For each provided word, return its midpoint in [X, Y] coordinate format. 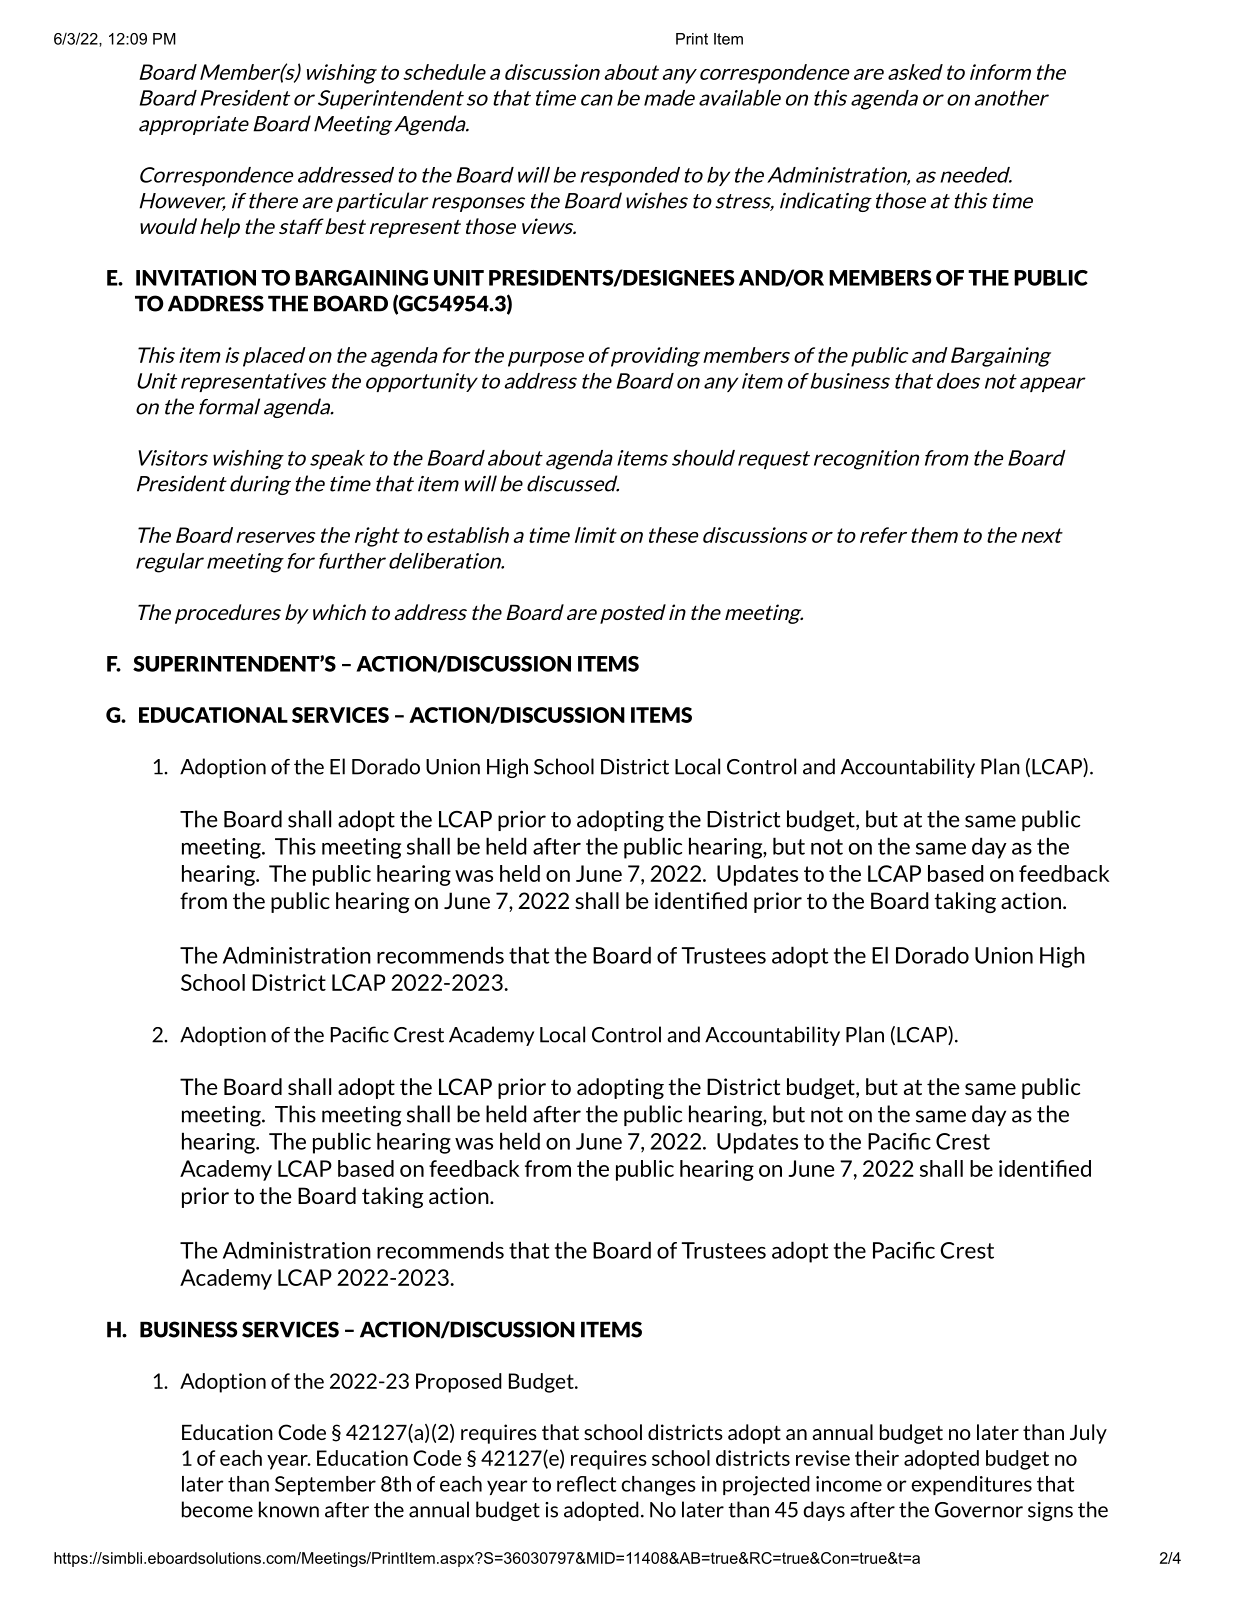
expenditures [972, 1485]
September [325, 1485]
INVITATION [196, 278]
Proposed [459, 1383]
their [877, 1458]
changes [659, 1486]
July [1088, 1434]
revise [823, 1458]
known [289, 1509]
